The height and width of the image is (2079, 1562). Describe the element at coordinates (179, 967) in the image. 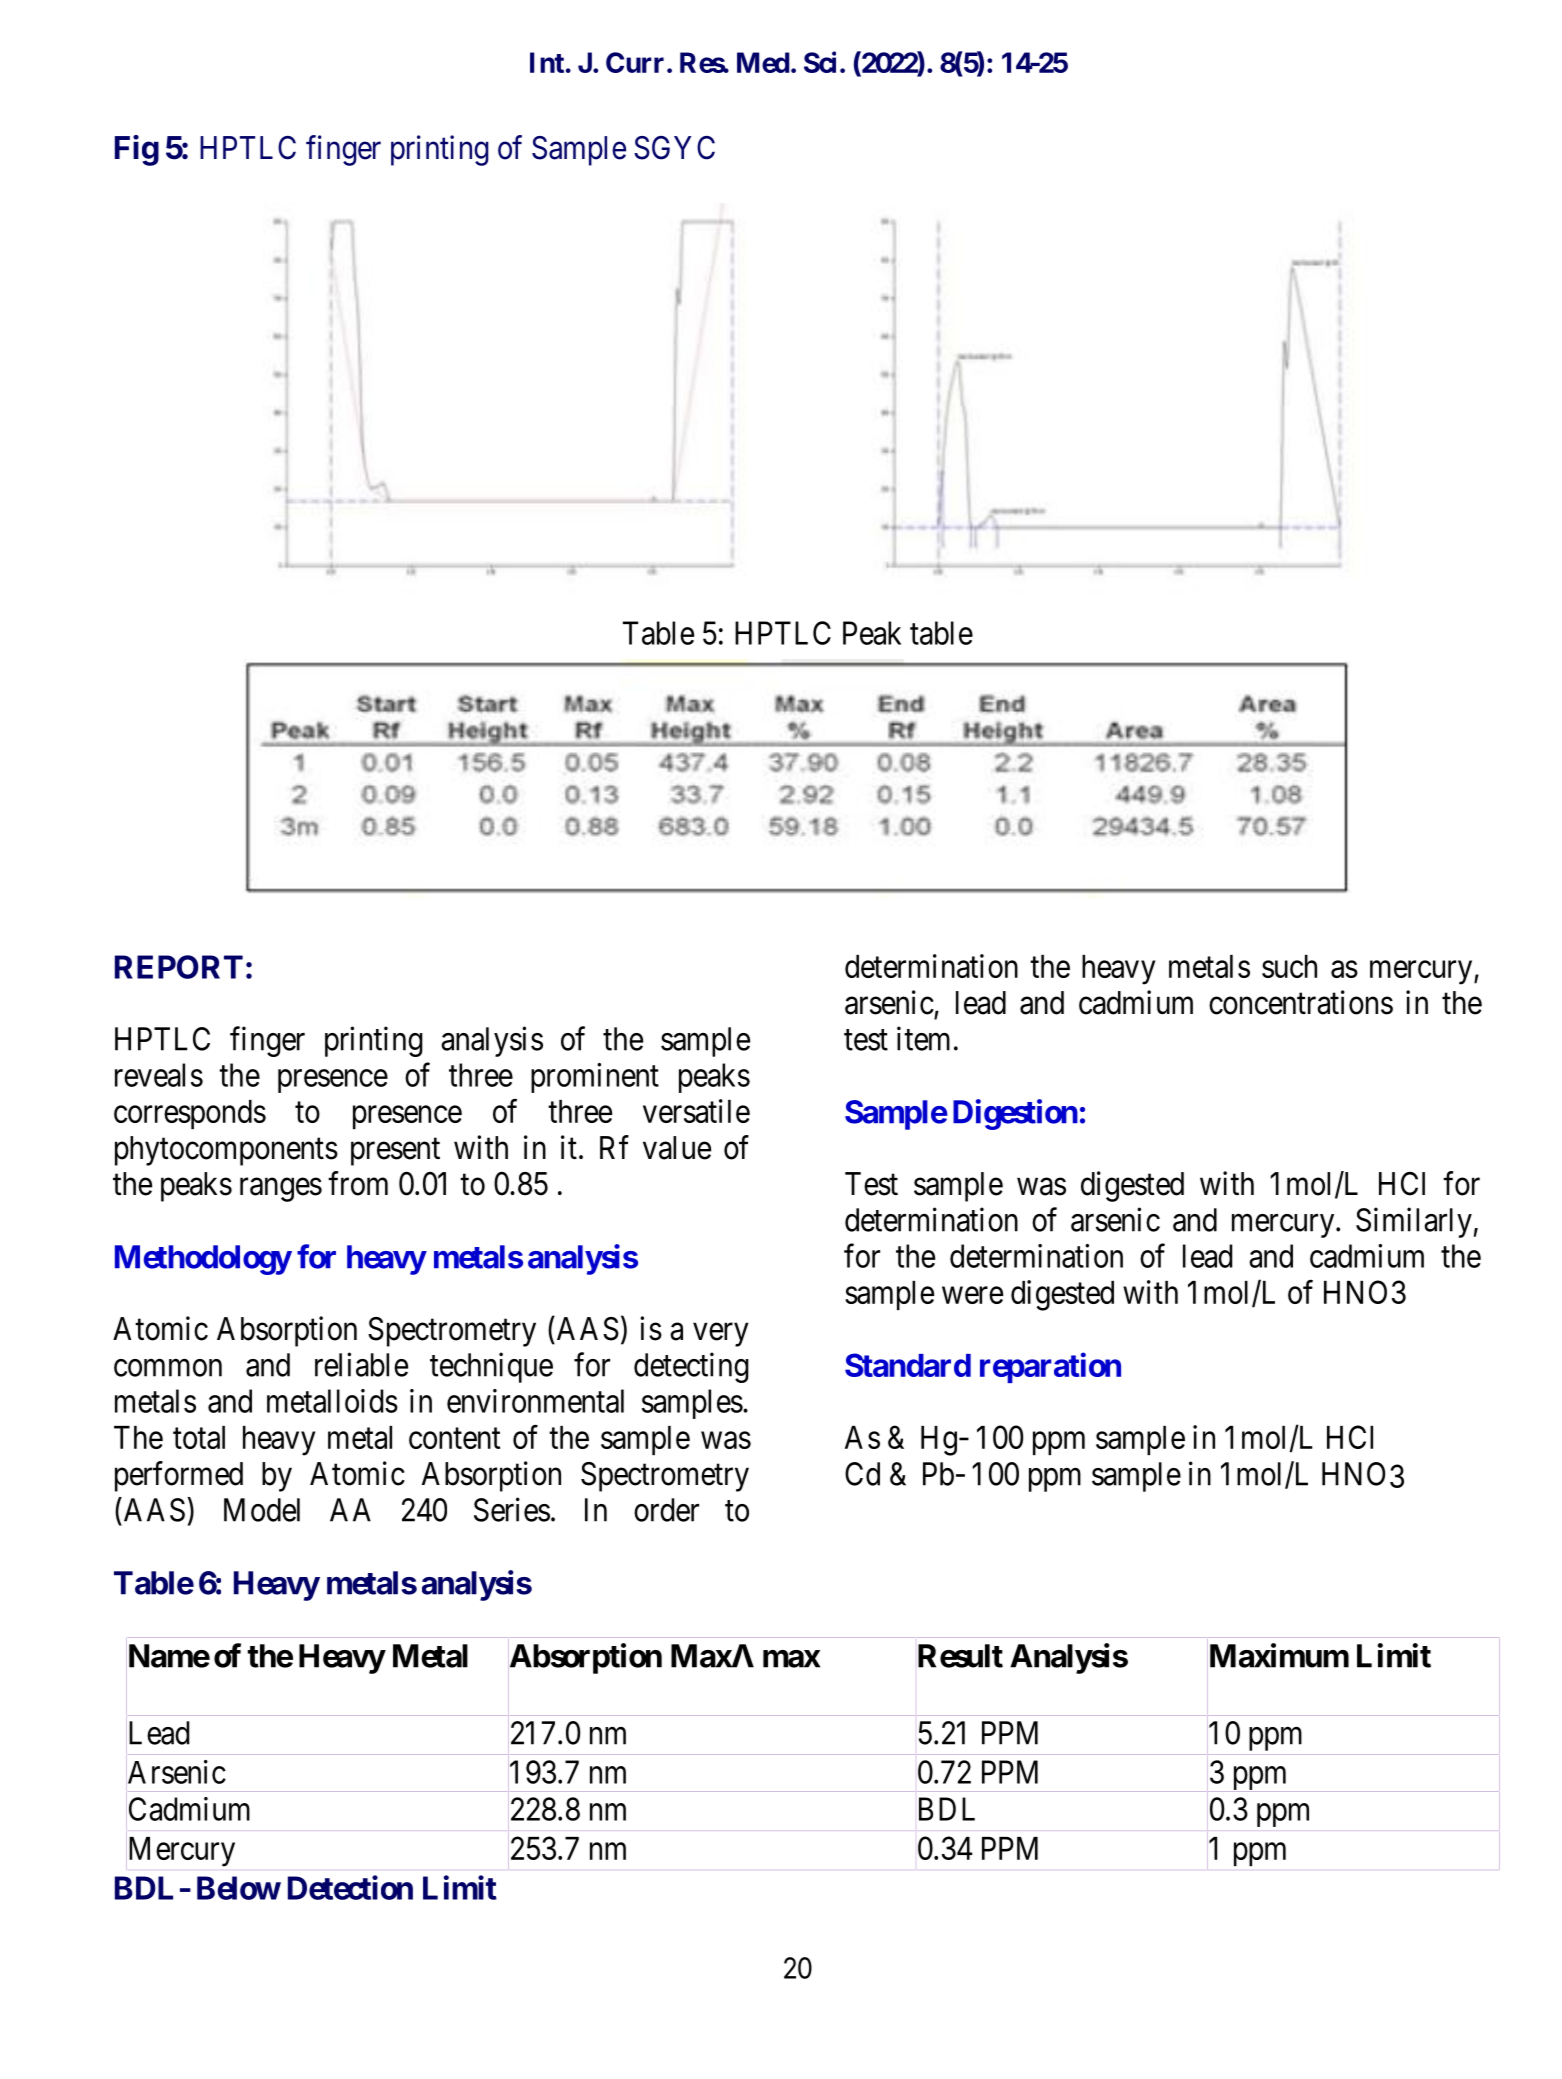

I see `REPORT` at that location.
